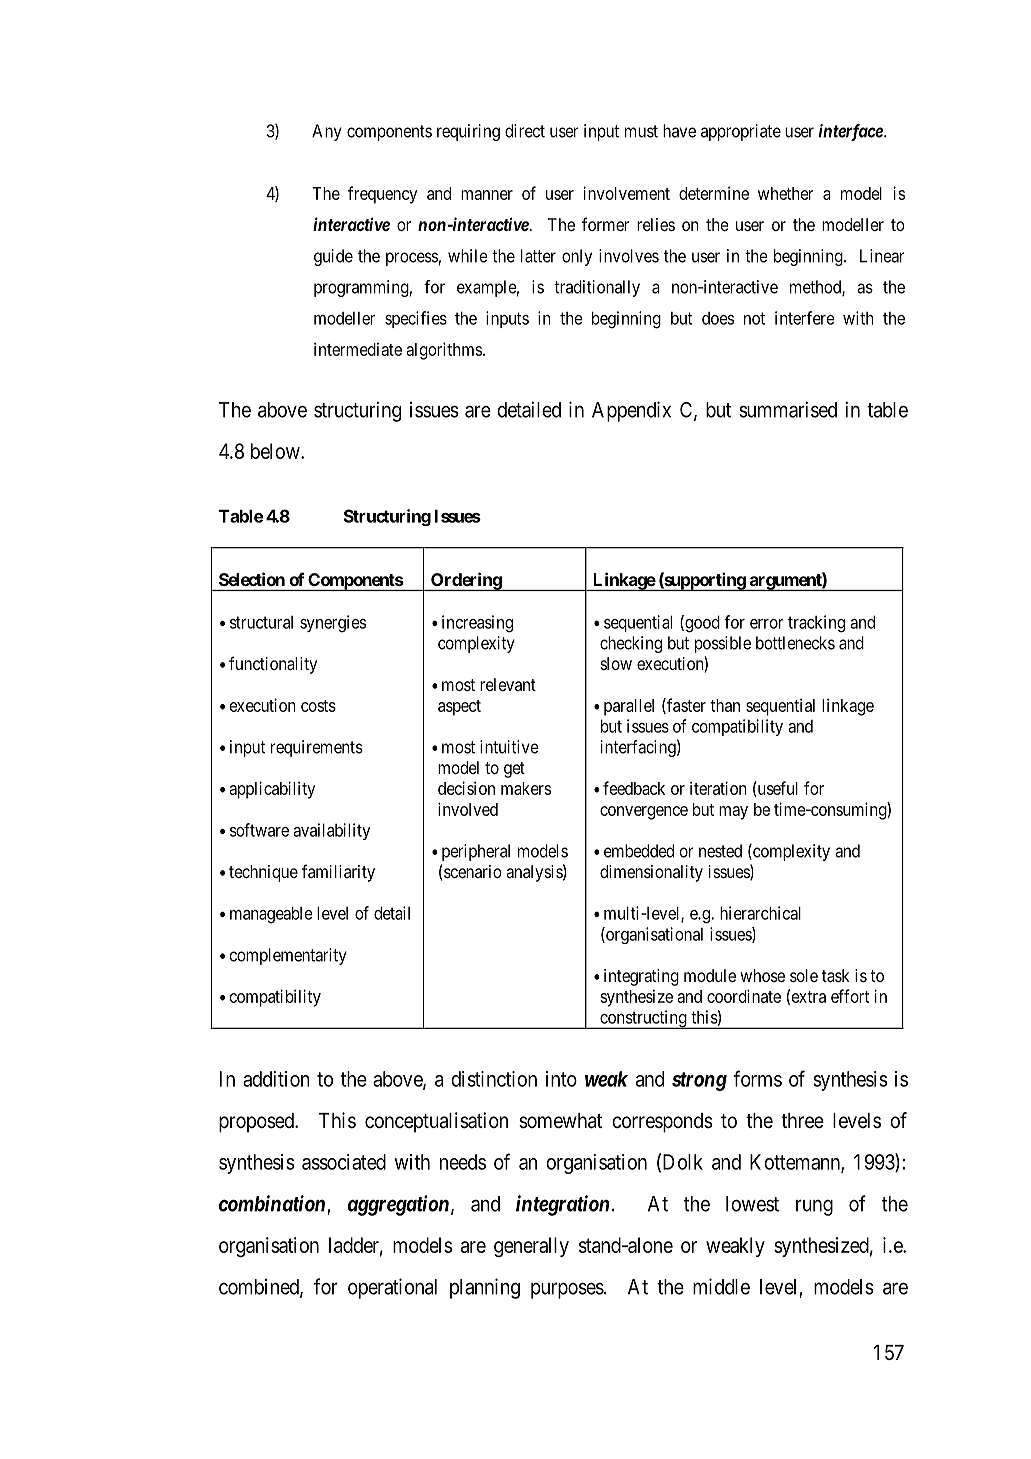  I want to click on bottlenecks, so click(795, 643).
